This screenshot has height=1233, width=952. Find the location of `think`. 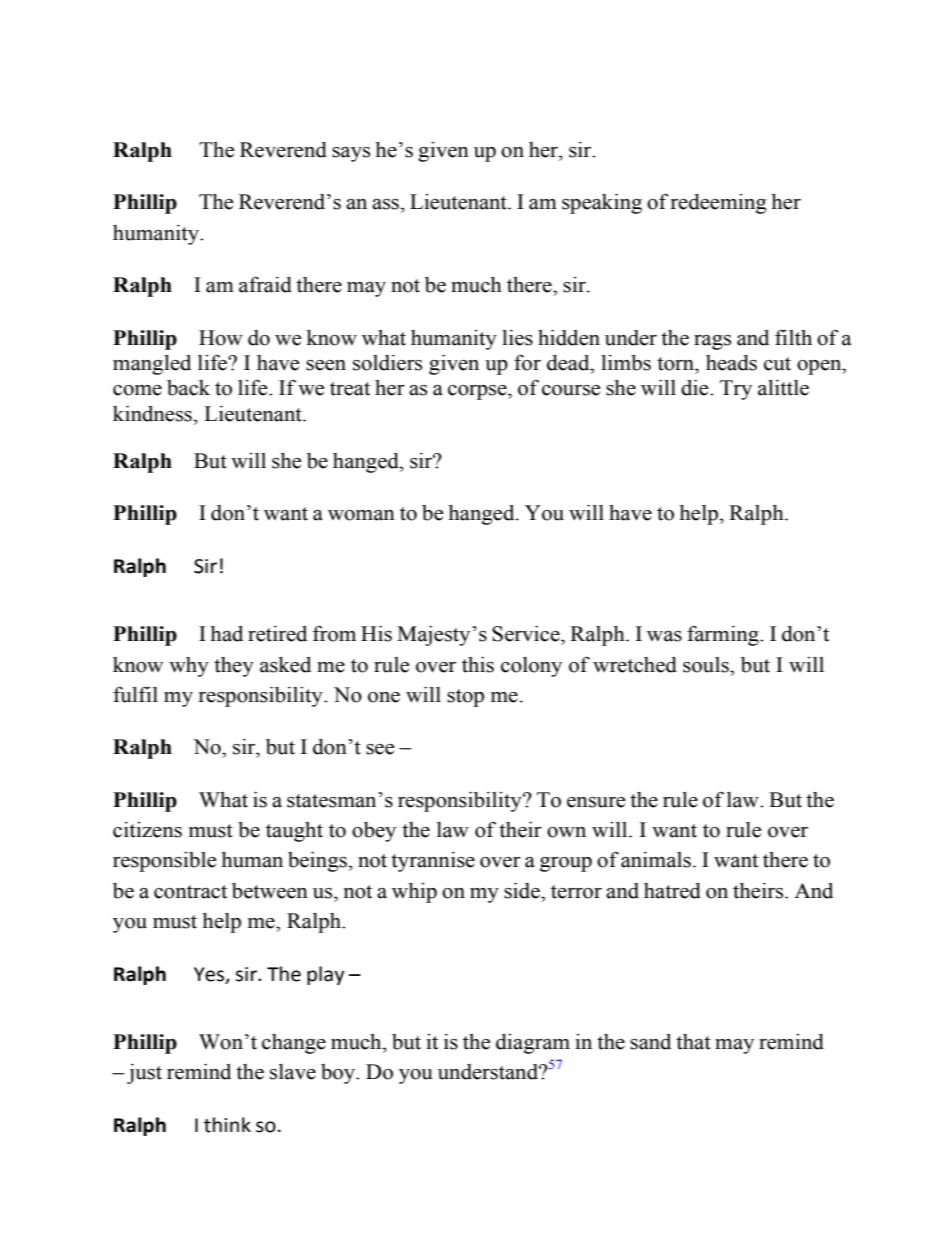

think is located at coordinates (227, 1125).
